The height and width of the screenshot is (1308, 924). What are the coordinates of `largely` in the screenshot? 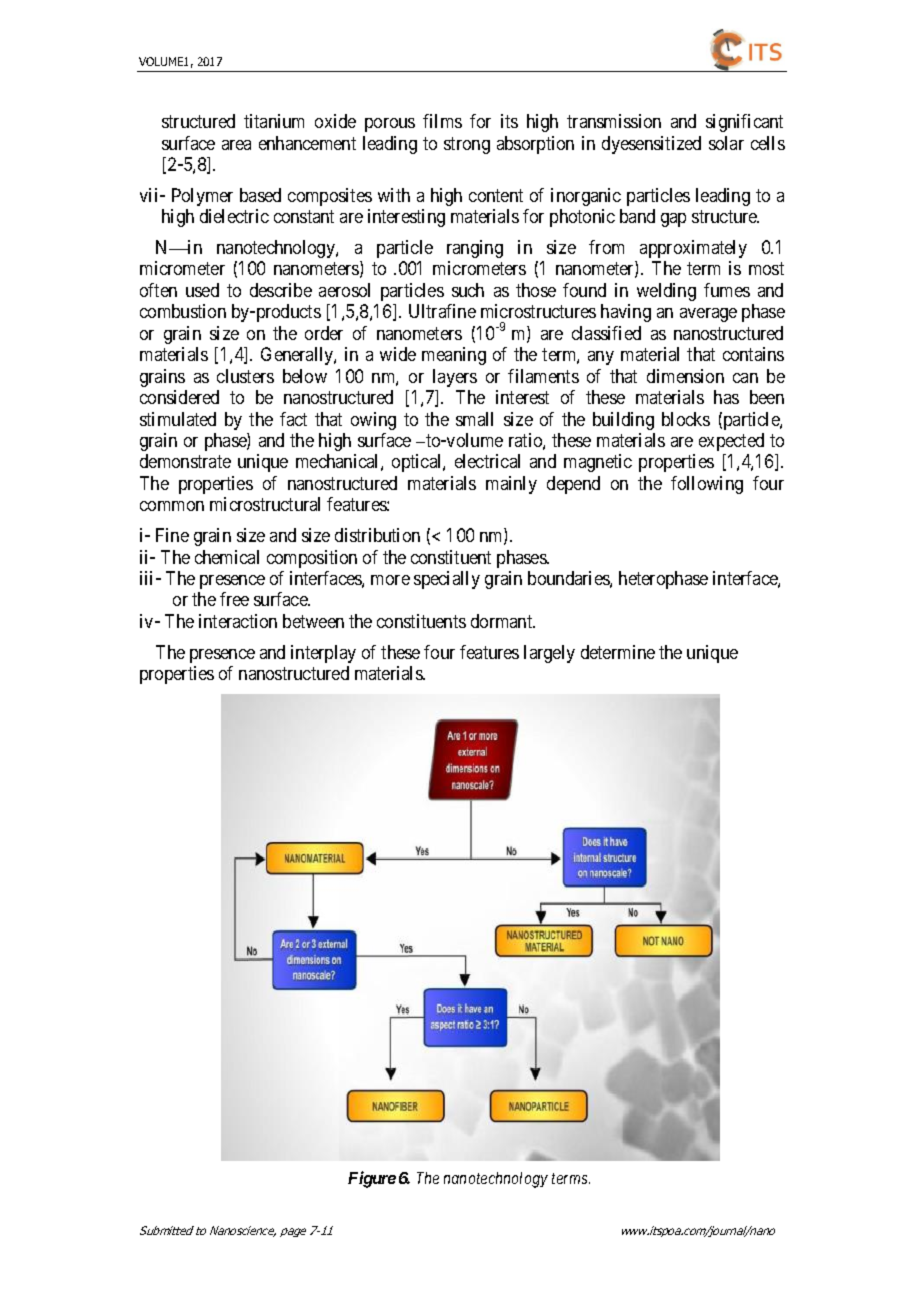 It's located at (549, 654).
